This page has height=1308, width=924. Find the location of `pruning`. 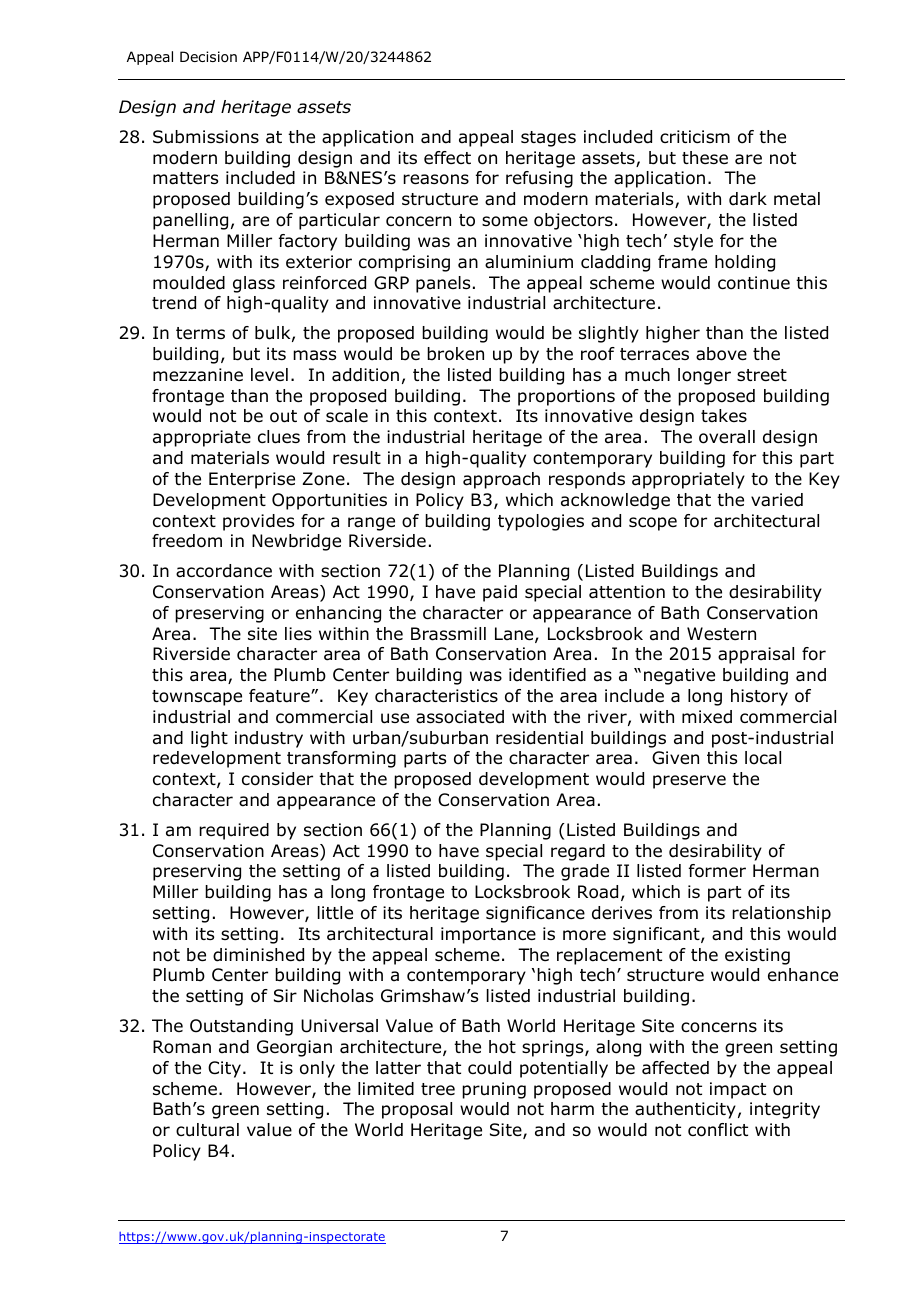

pruning is located at coordinates (494, 1090).
